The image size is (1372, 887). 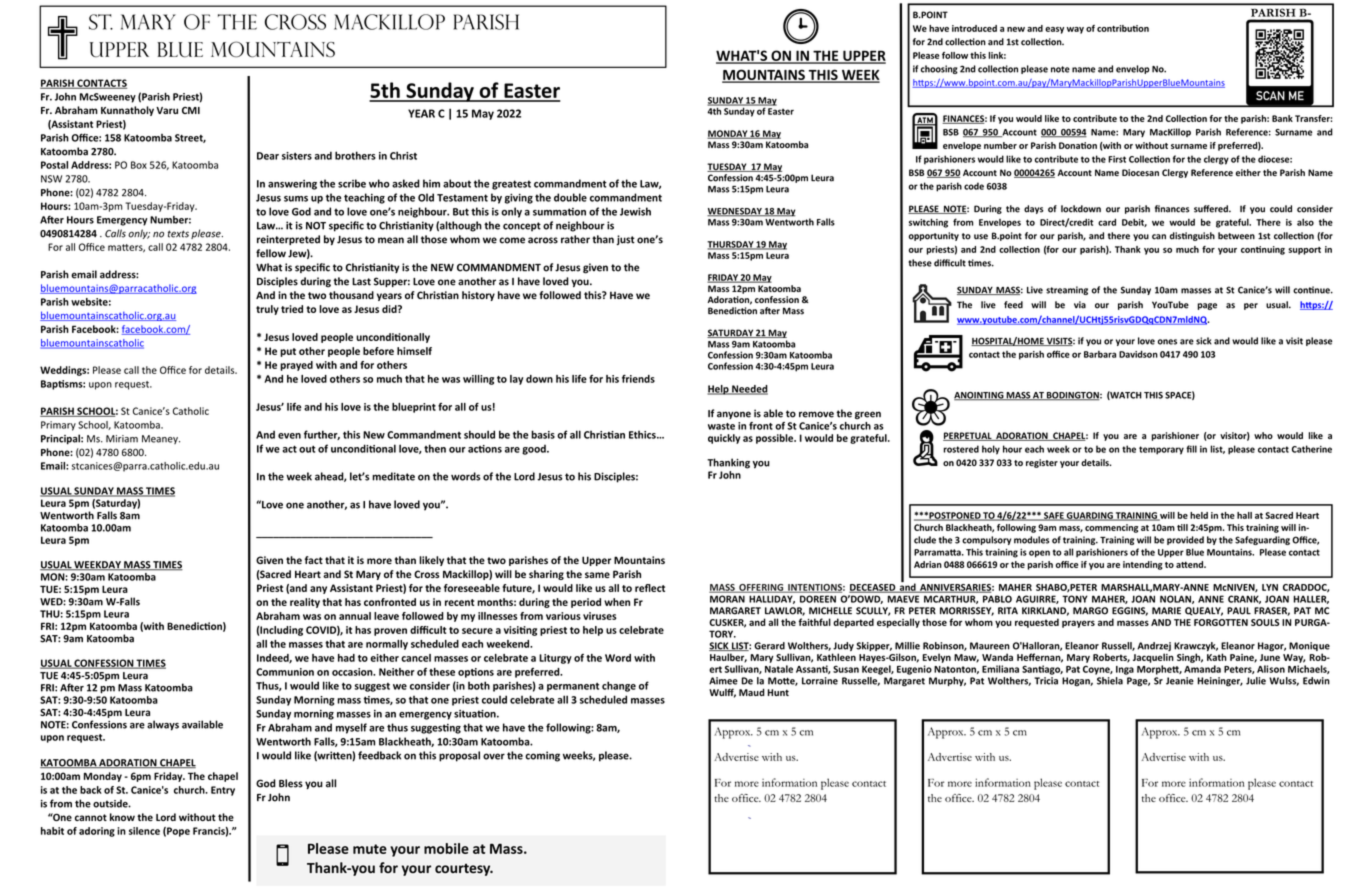 I want to click on courtesy, so click(x=464, y=869).
